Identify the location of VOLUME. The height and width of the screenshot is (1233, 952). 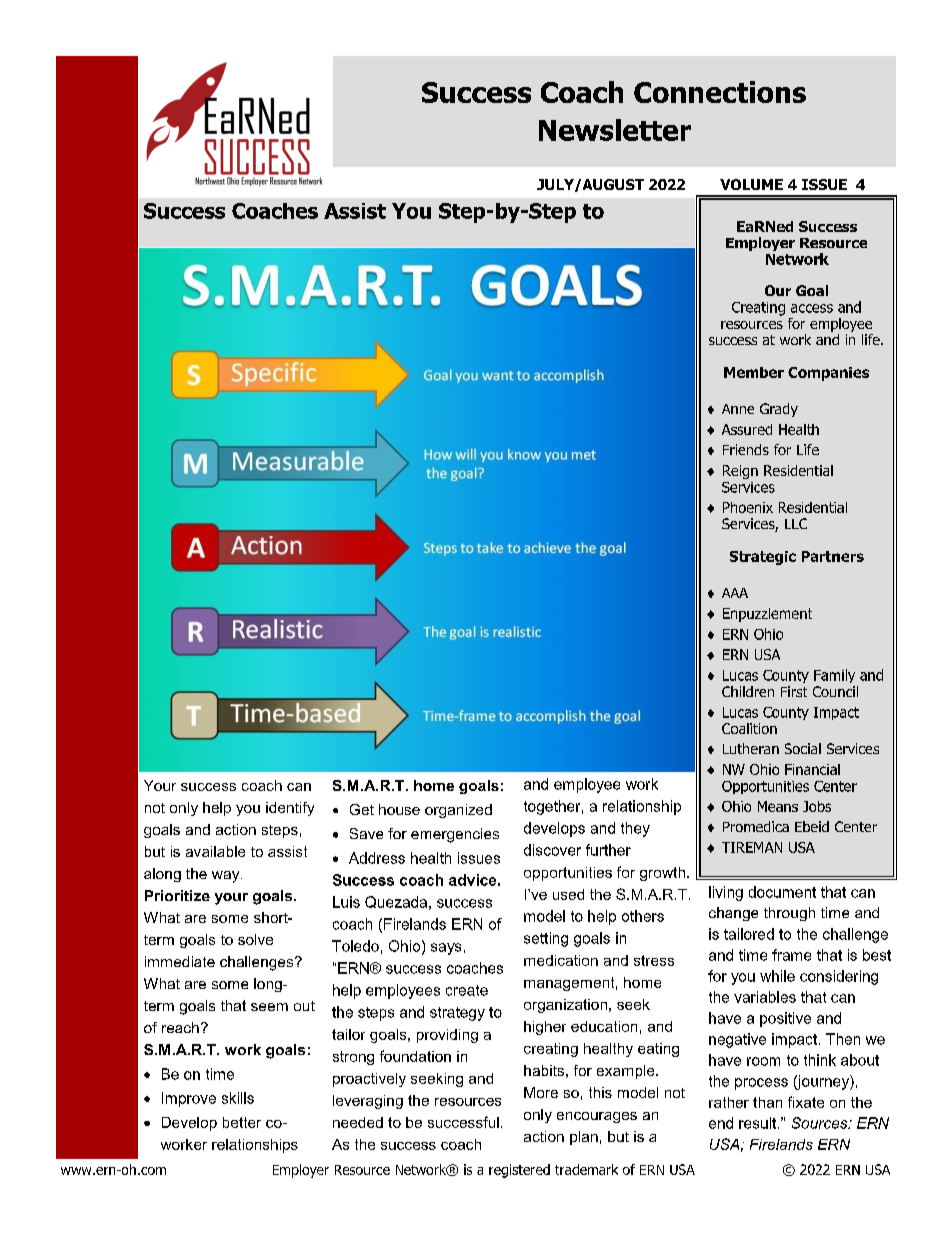
(751, 184).
